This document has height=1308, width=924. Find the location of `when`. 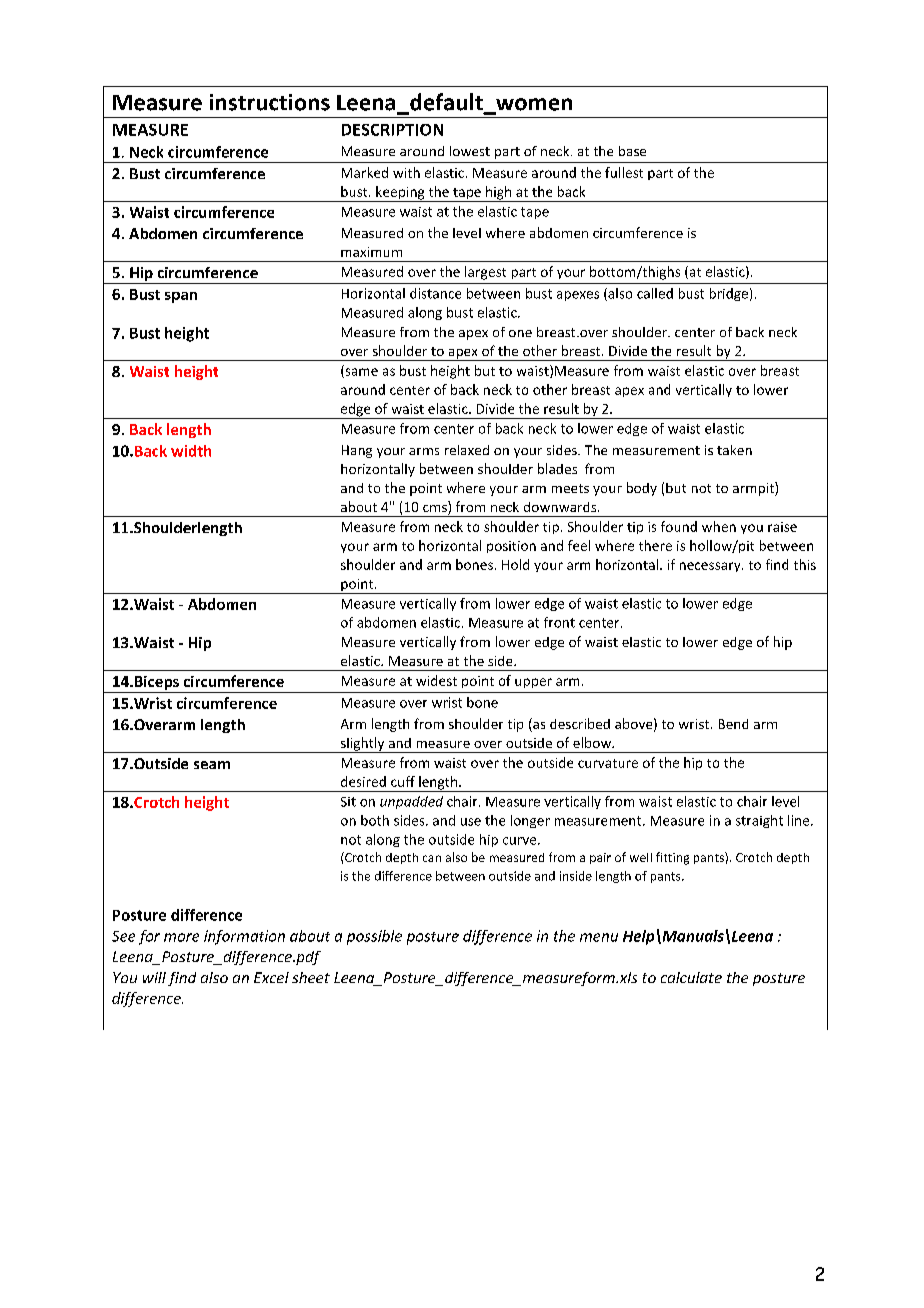

when is located at coordinates (719, 526).
